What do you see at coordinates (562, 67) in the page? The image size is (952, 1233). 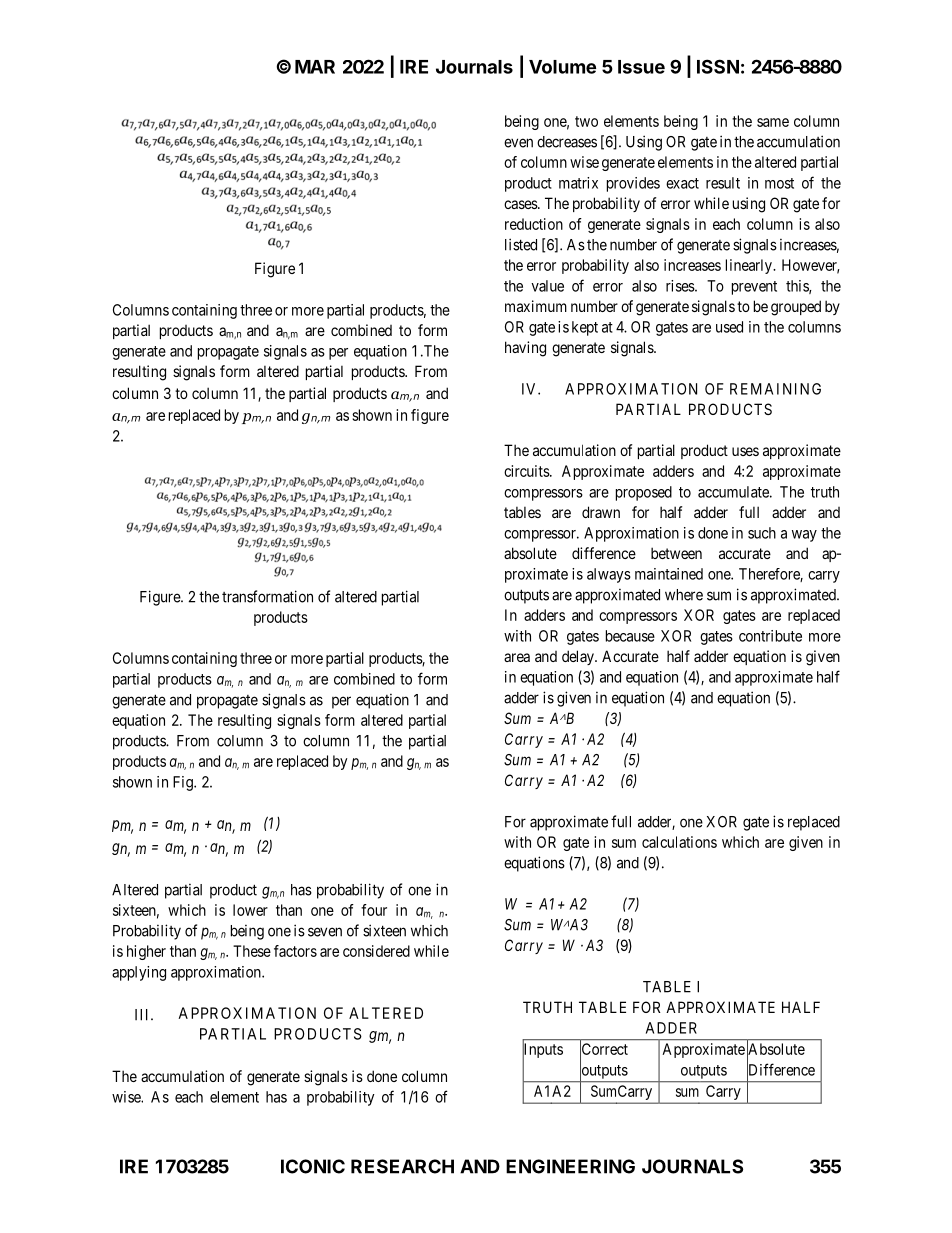 I see `Volume` at bounding box center [562, 67].
